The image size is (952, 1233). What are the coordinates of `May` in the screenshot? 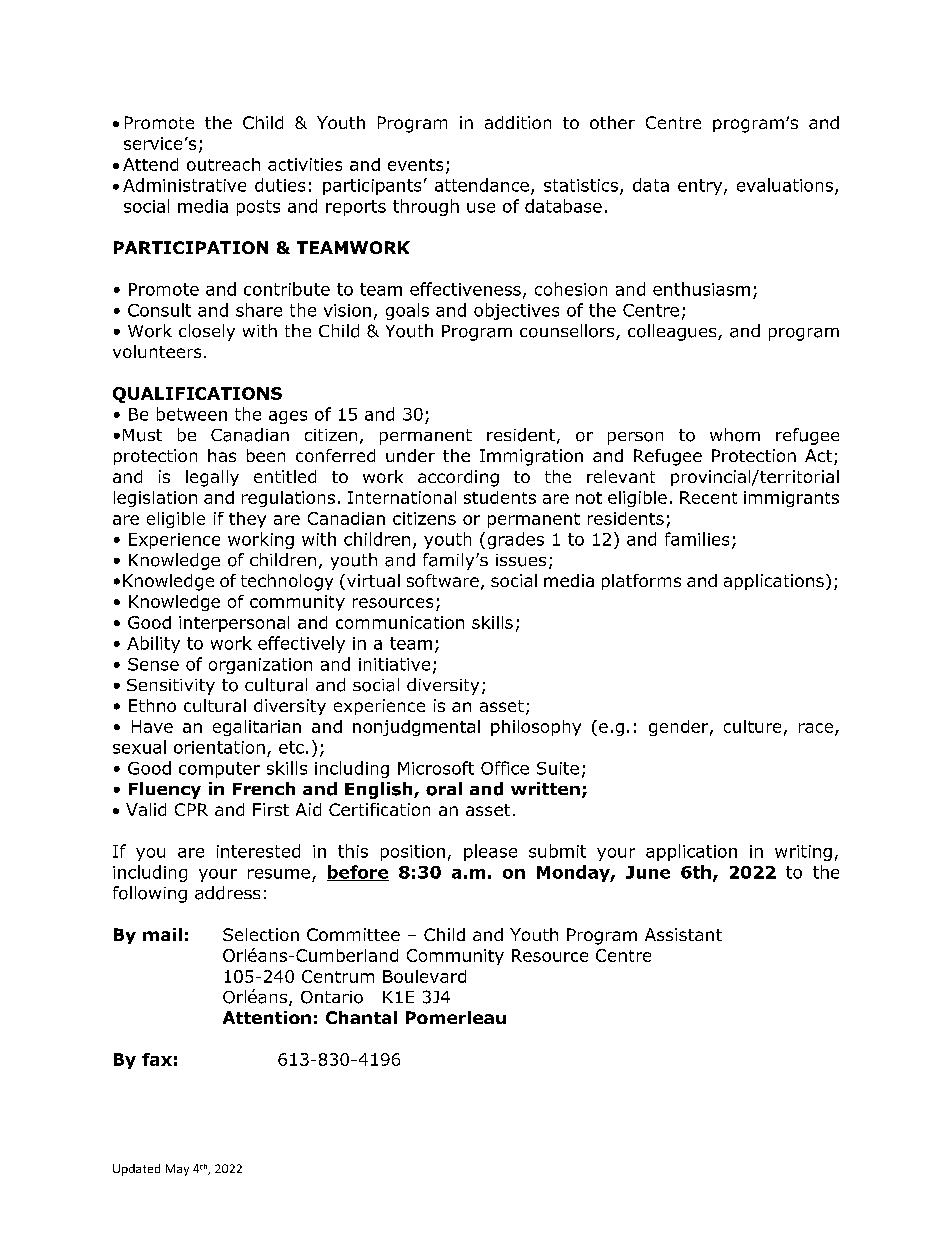 It's located at (177, 1170).
